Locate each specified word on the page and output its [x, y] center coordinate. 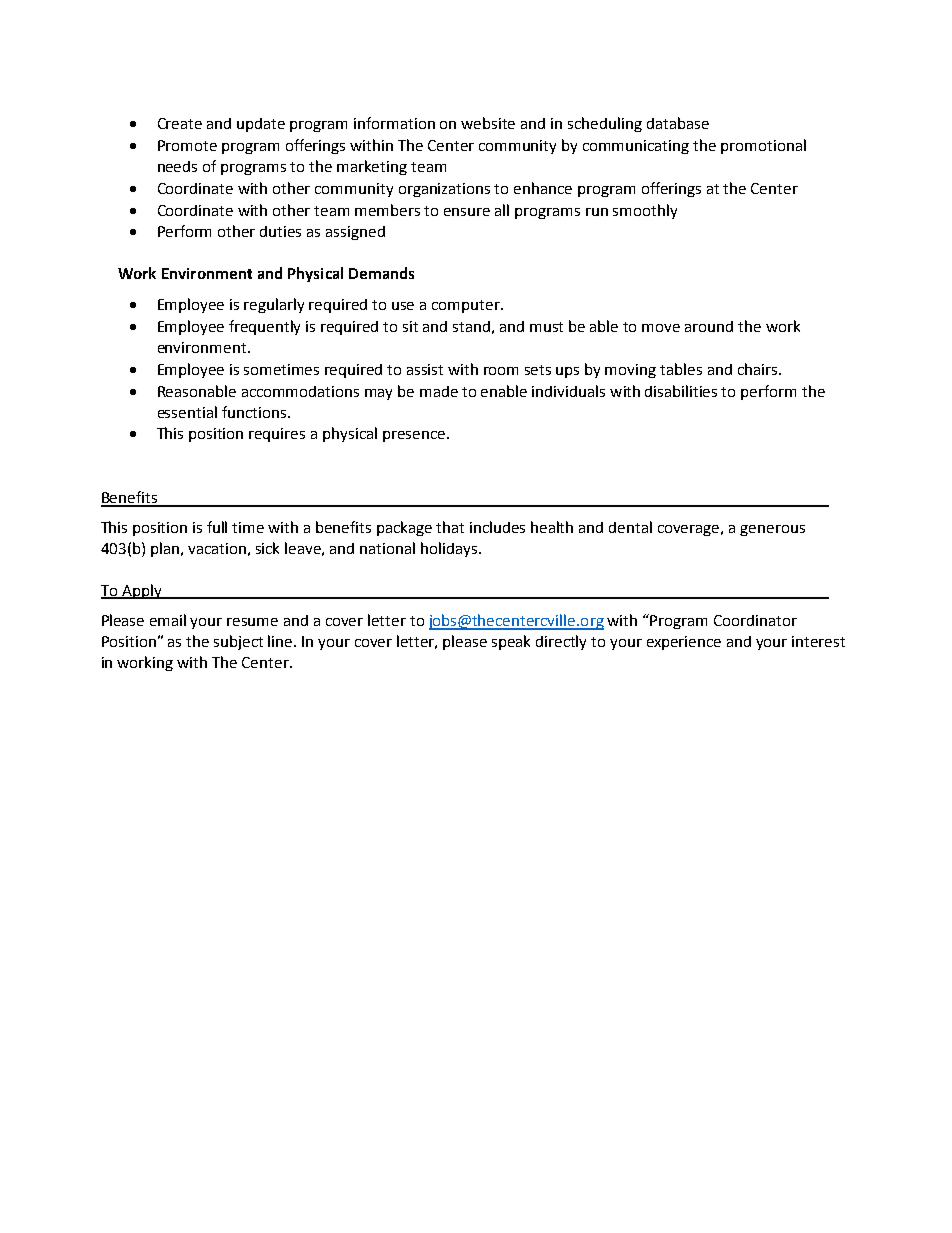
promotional [763, 146]
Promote [187, 145]
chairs [757, 369]
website [488, 123]
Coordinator [755, 620]
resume [252, 622]
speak [511, 642]
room [501, 371]
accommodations [300, 391]
